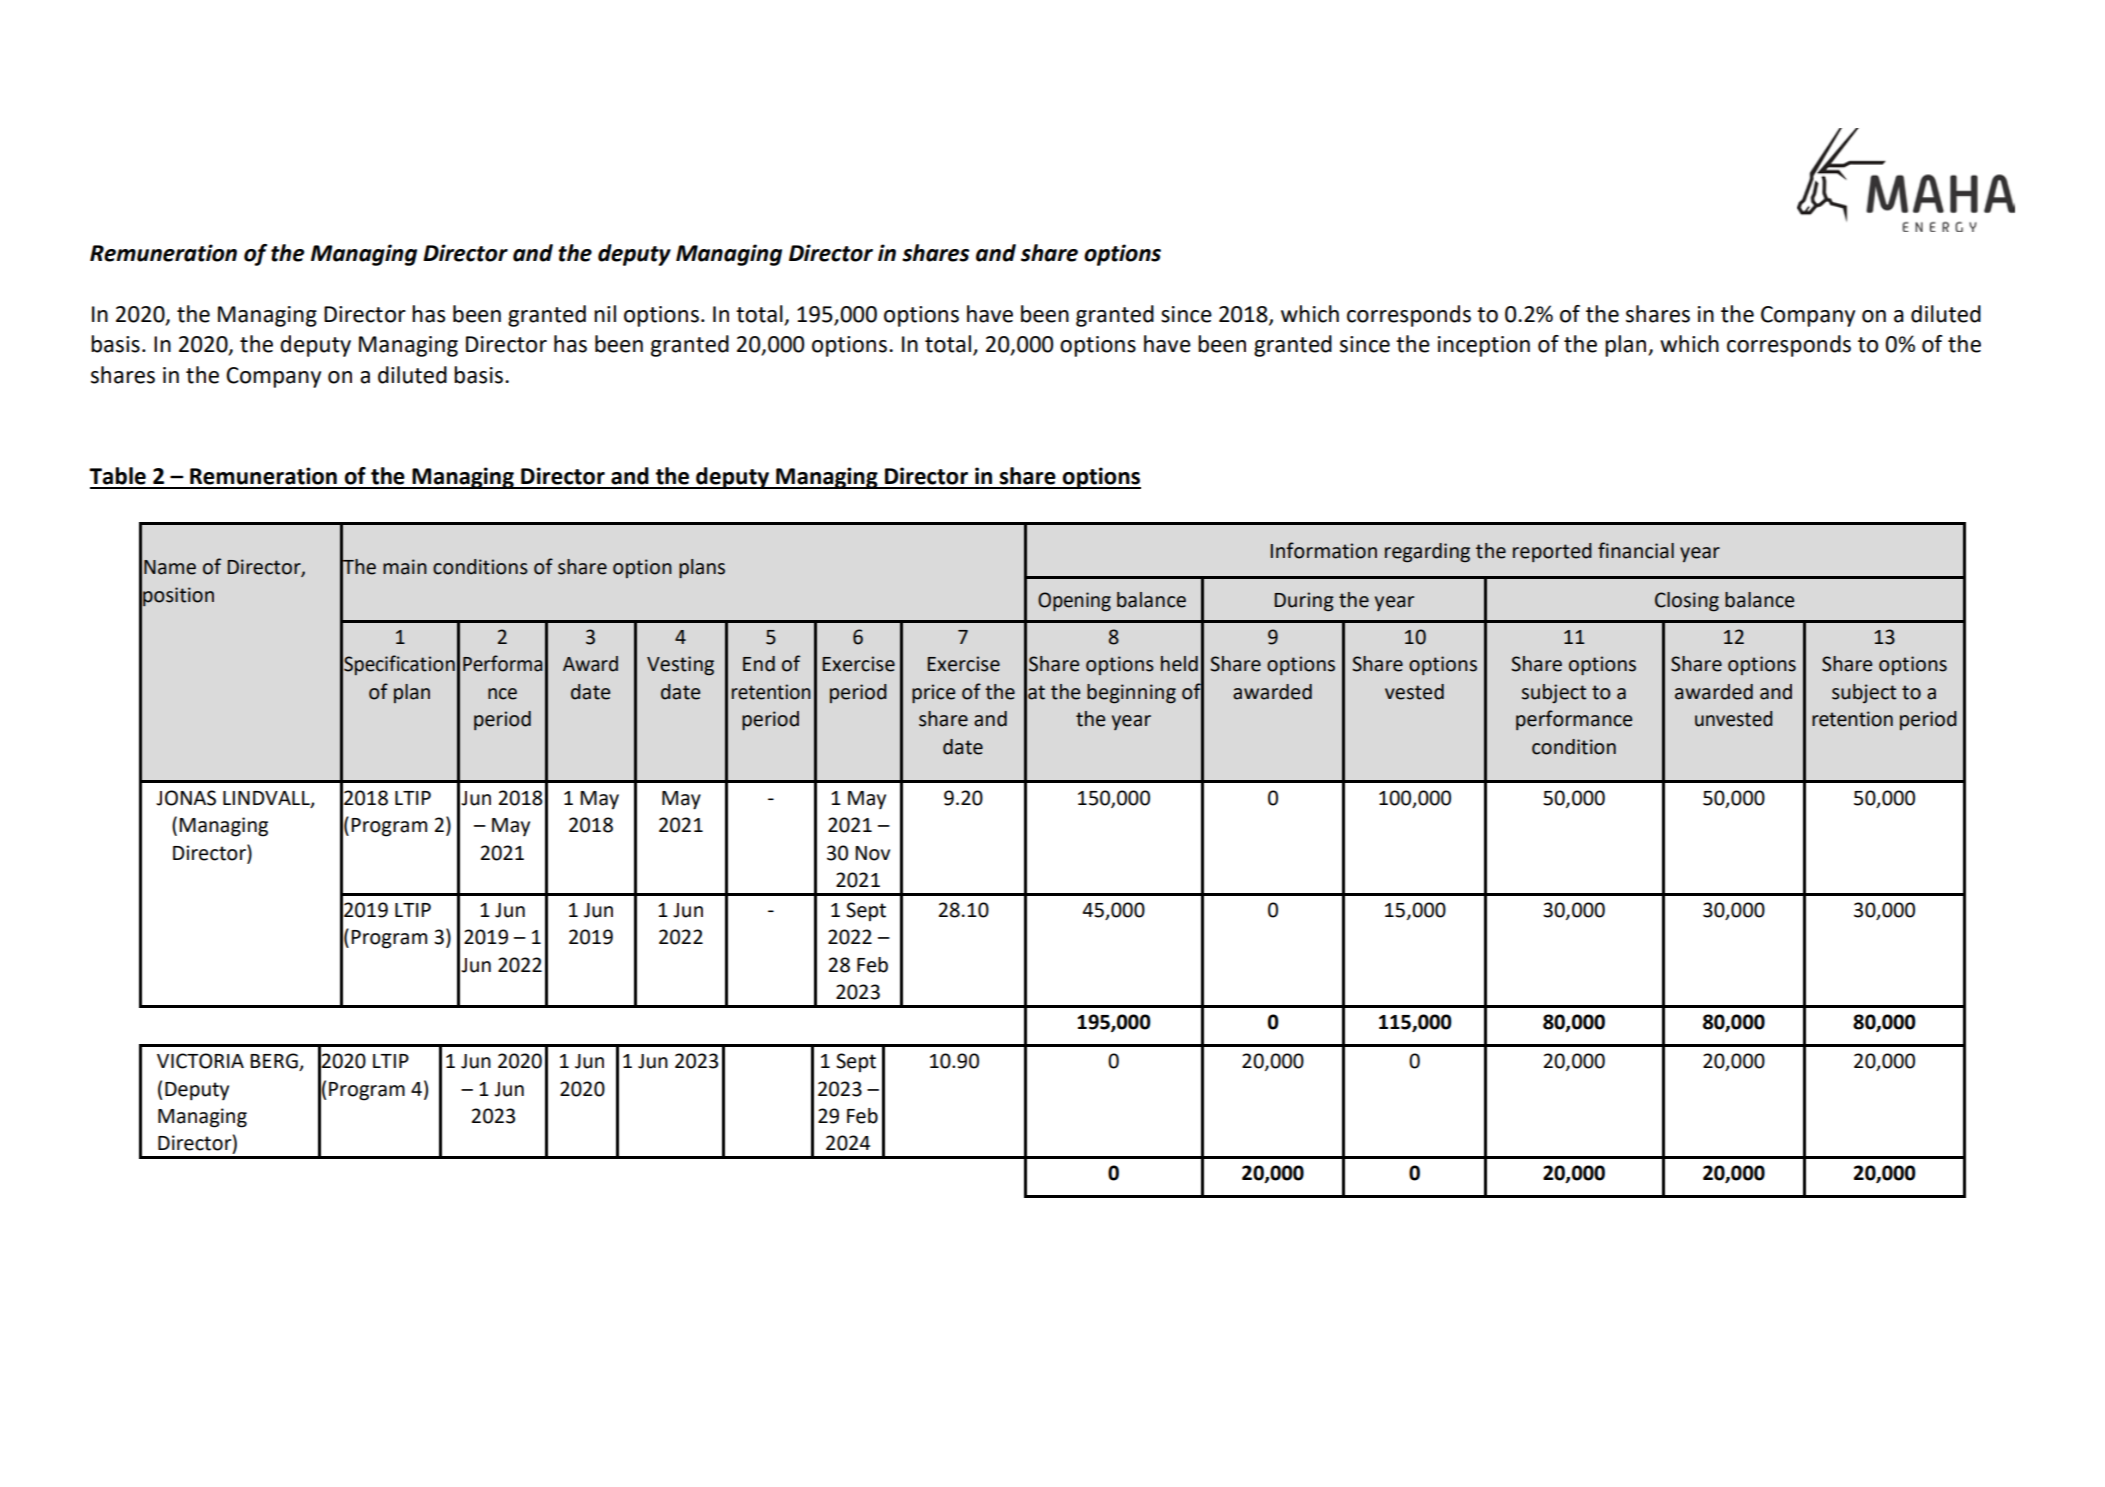  I want to click on Vesting, so click(680, 666).
